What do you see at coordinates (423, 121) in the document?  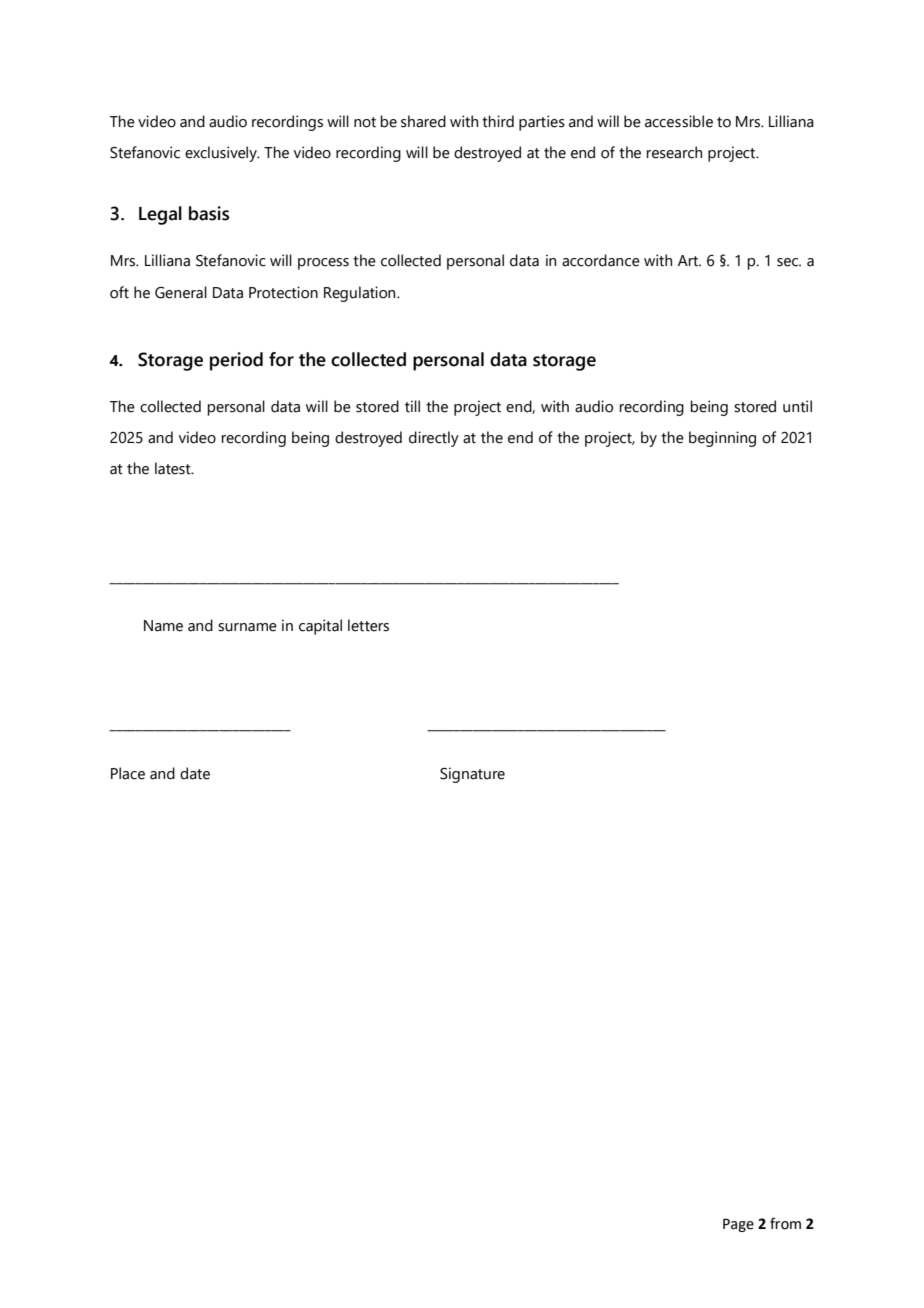 I see `shared` at bounding box center [423, 121].
